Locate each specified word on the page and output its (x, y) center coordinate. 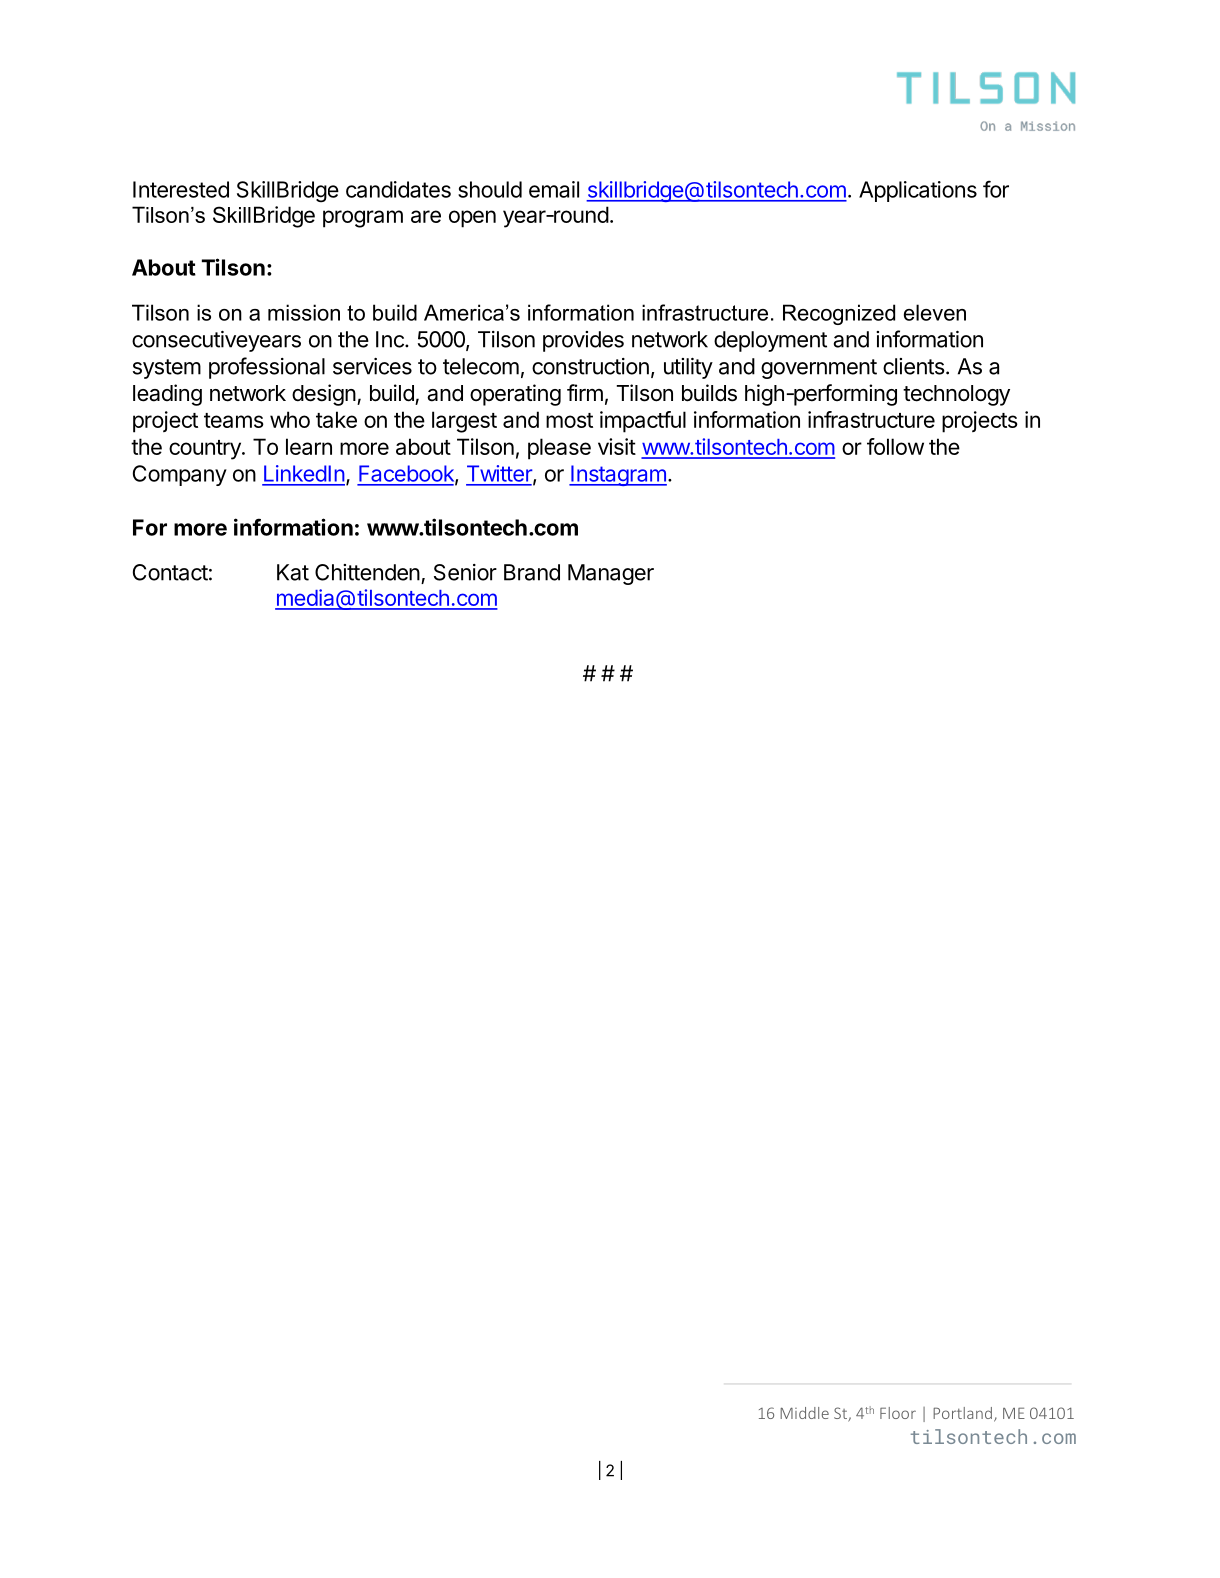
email (554, 189)
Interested (181, 189)
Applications (918, 191)
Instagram (618, 475)
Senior (465, 572)
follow (895, 446)
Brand (532, 572)
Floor (898, 1413)
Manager (611, 574)
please (559, 449)
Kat (293, 572)
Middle (804, 1413)
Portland (962, 1413)
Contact (170, 572)
